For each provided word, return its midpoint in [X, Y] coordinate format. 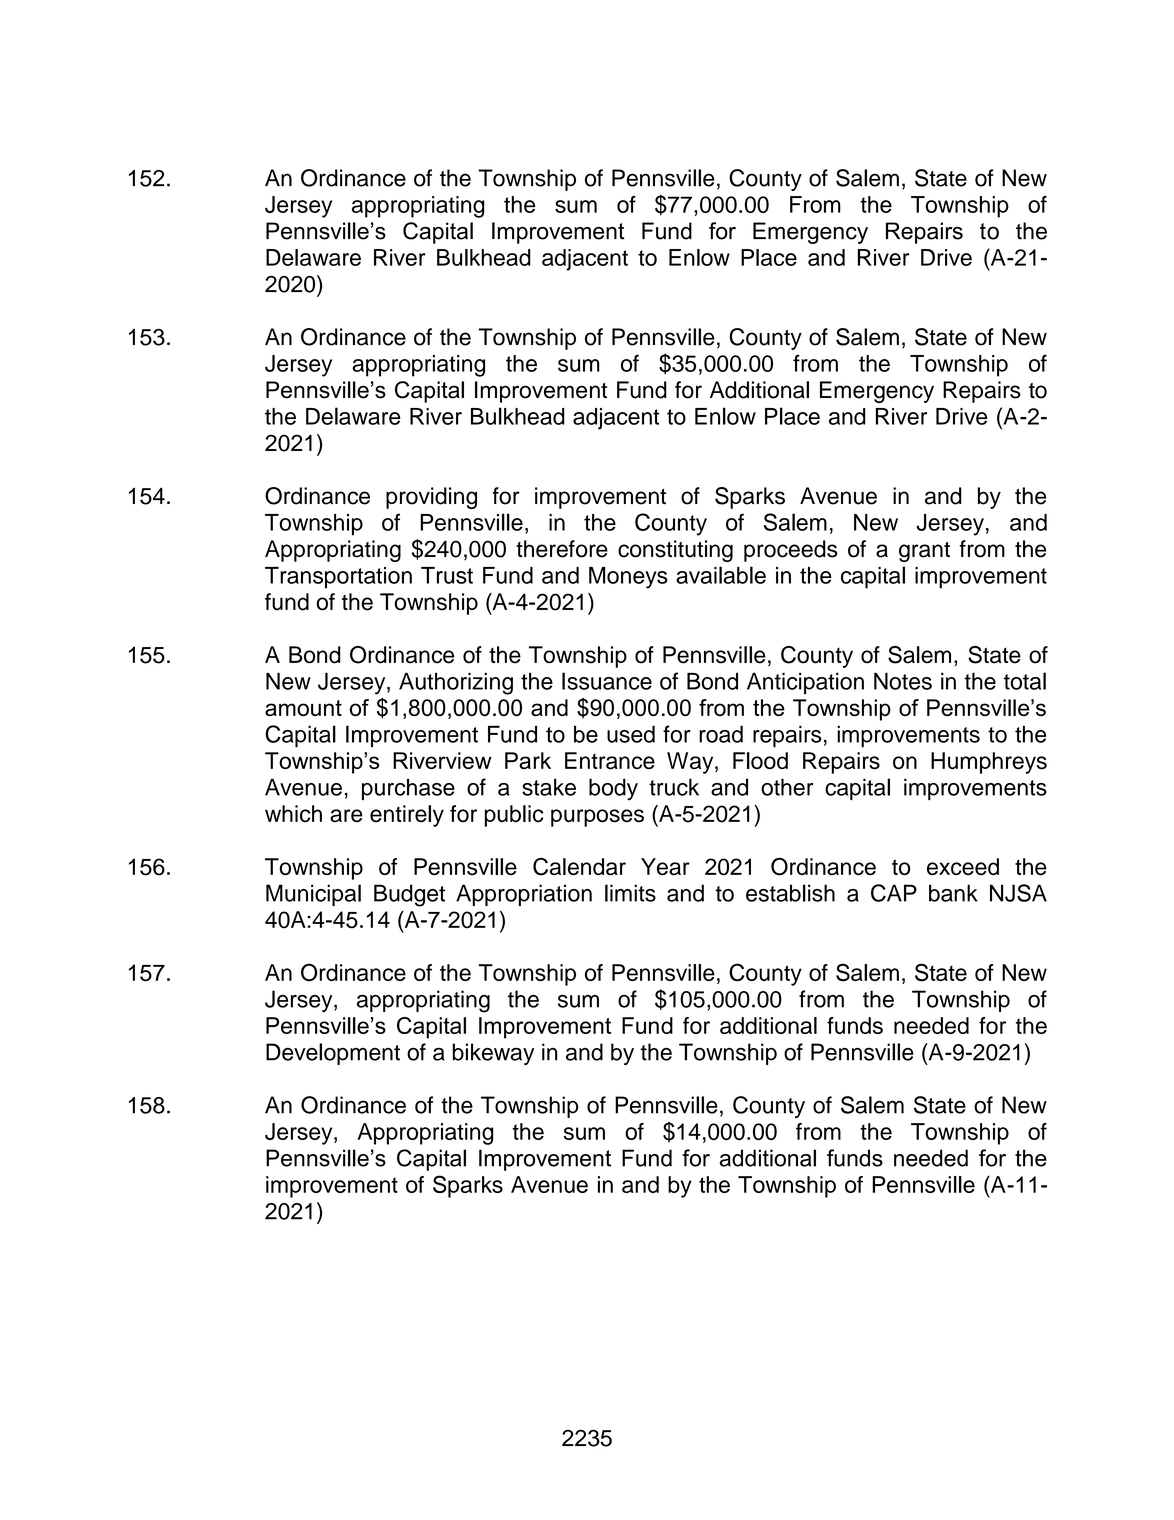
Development [333, 1054]
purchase [408, 789]
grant [924, 552]
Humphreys [989, 763]
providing [431, 498]
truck [674, 787]
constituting [675, 551]
